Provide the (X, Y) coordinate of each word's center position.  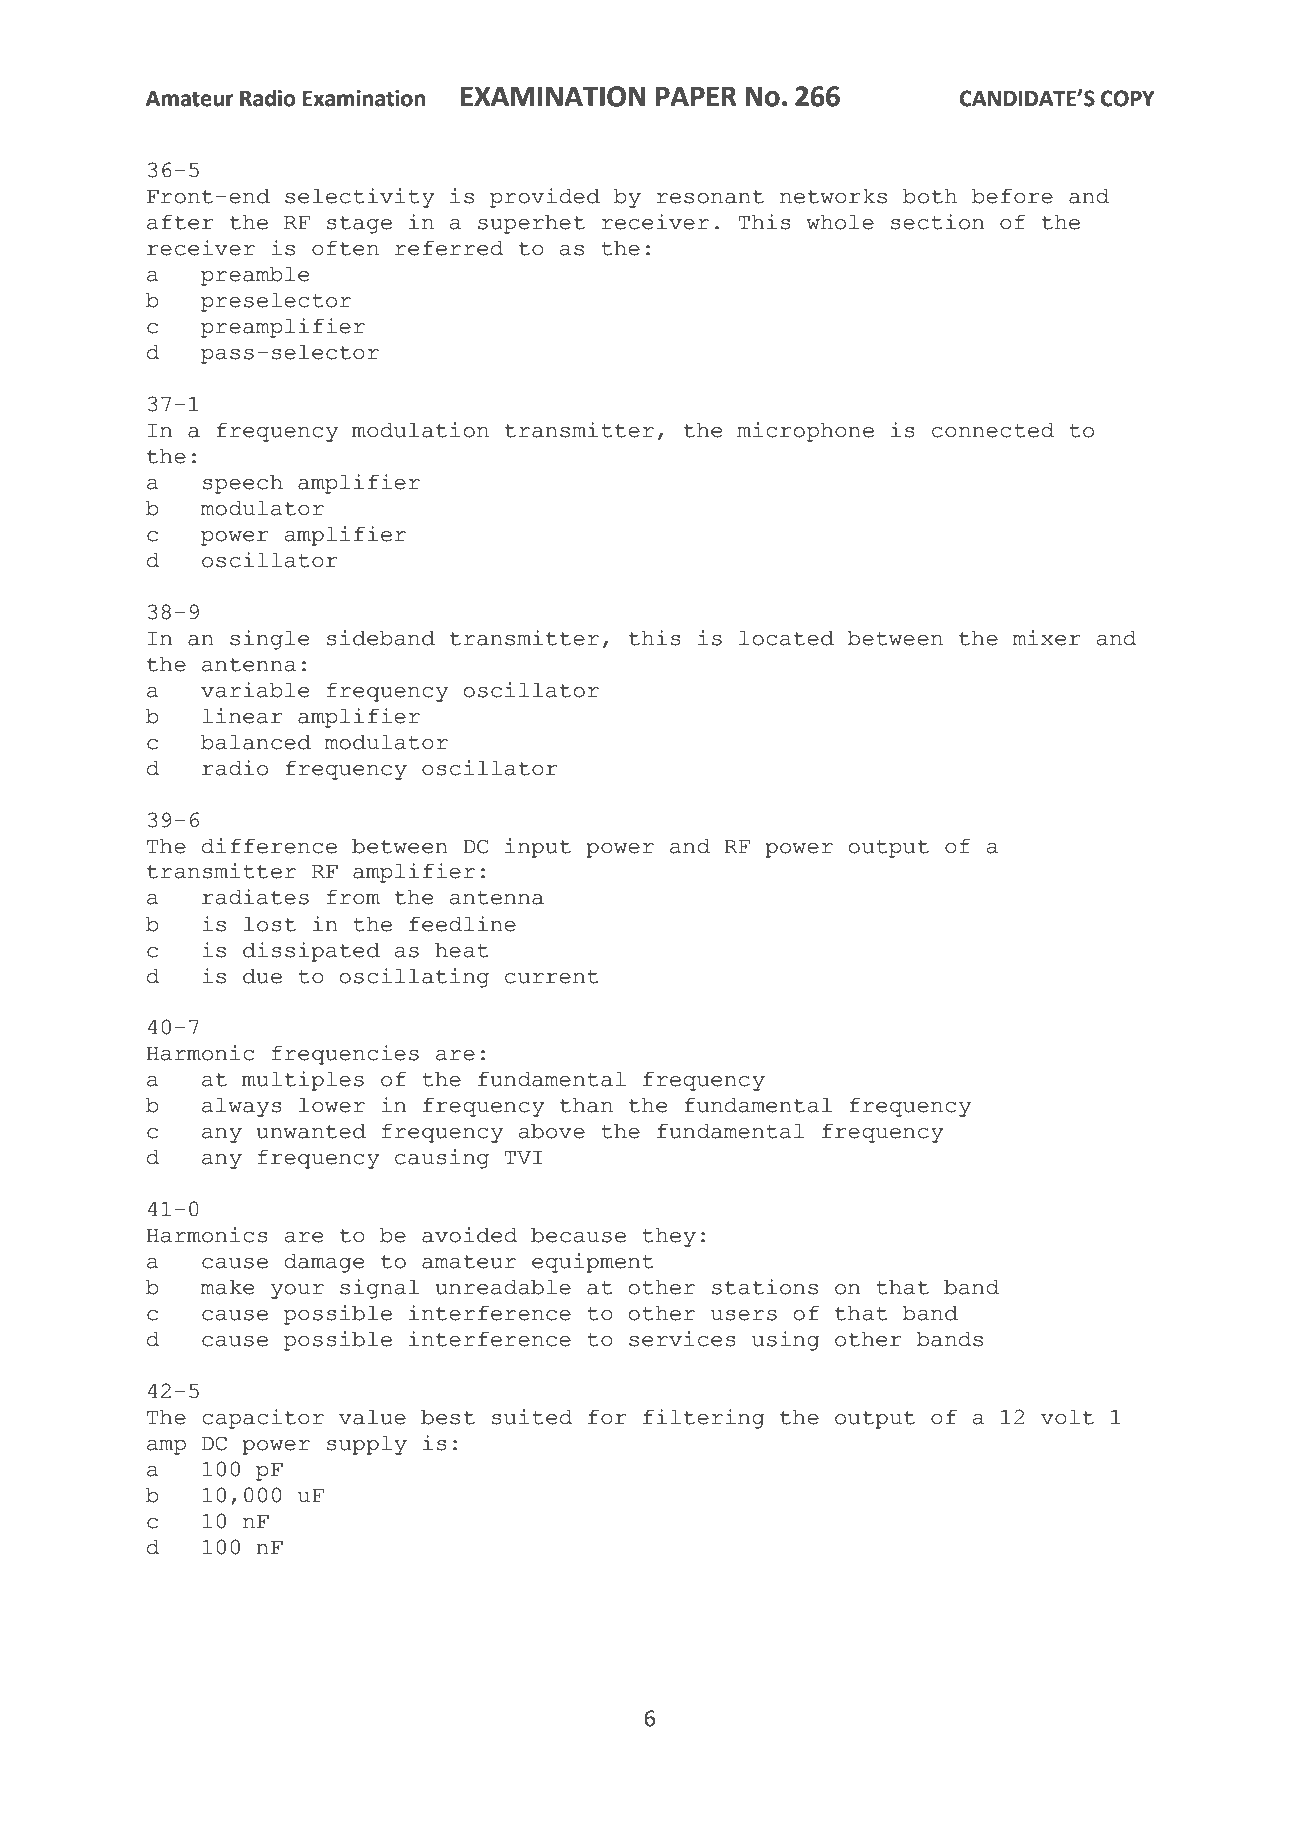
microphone (805, 432)
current (552, 977)
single (269, 640)
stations (765, 1287)
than (586, 1105)
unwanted (311, 1131)
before (1012, 196)
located (786, 638)
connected (993, 430)
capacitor (263, 1419)
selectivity (359, 198)
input (538, 848)
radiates (255, 897)
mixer (1047, 638)
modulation (420, 430)
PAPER (696, 96)
